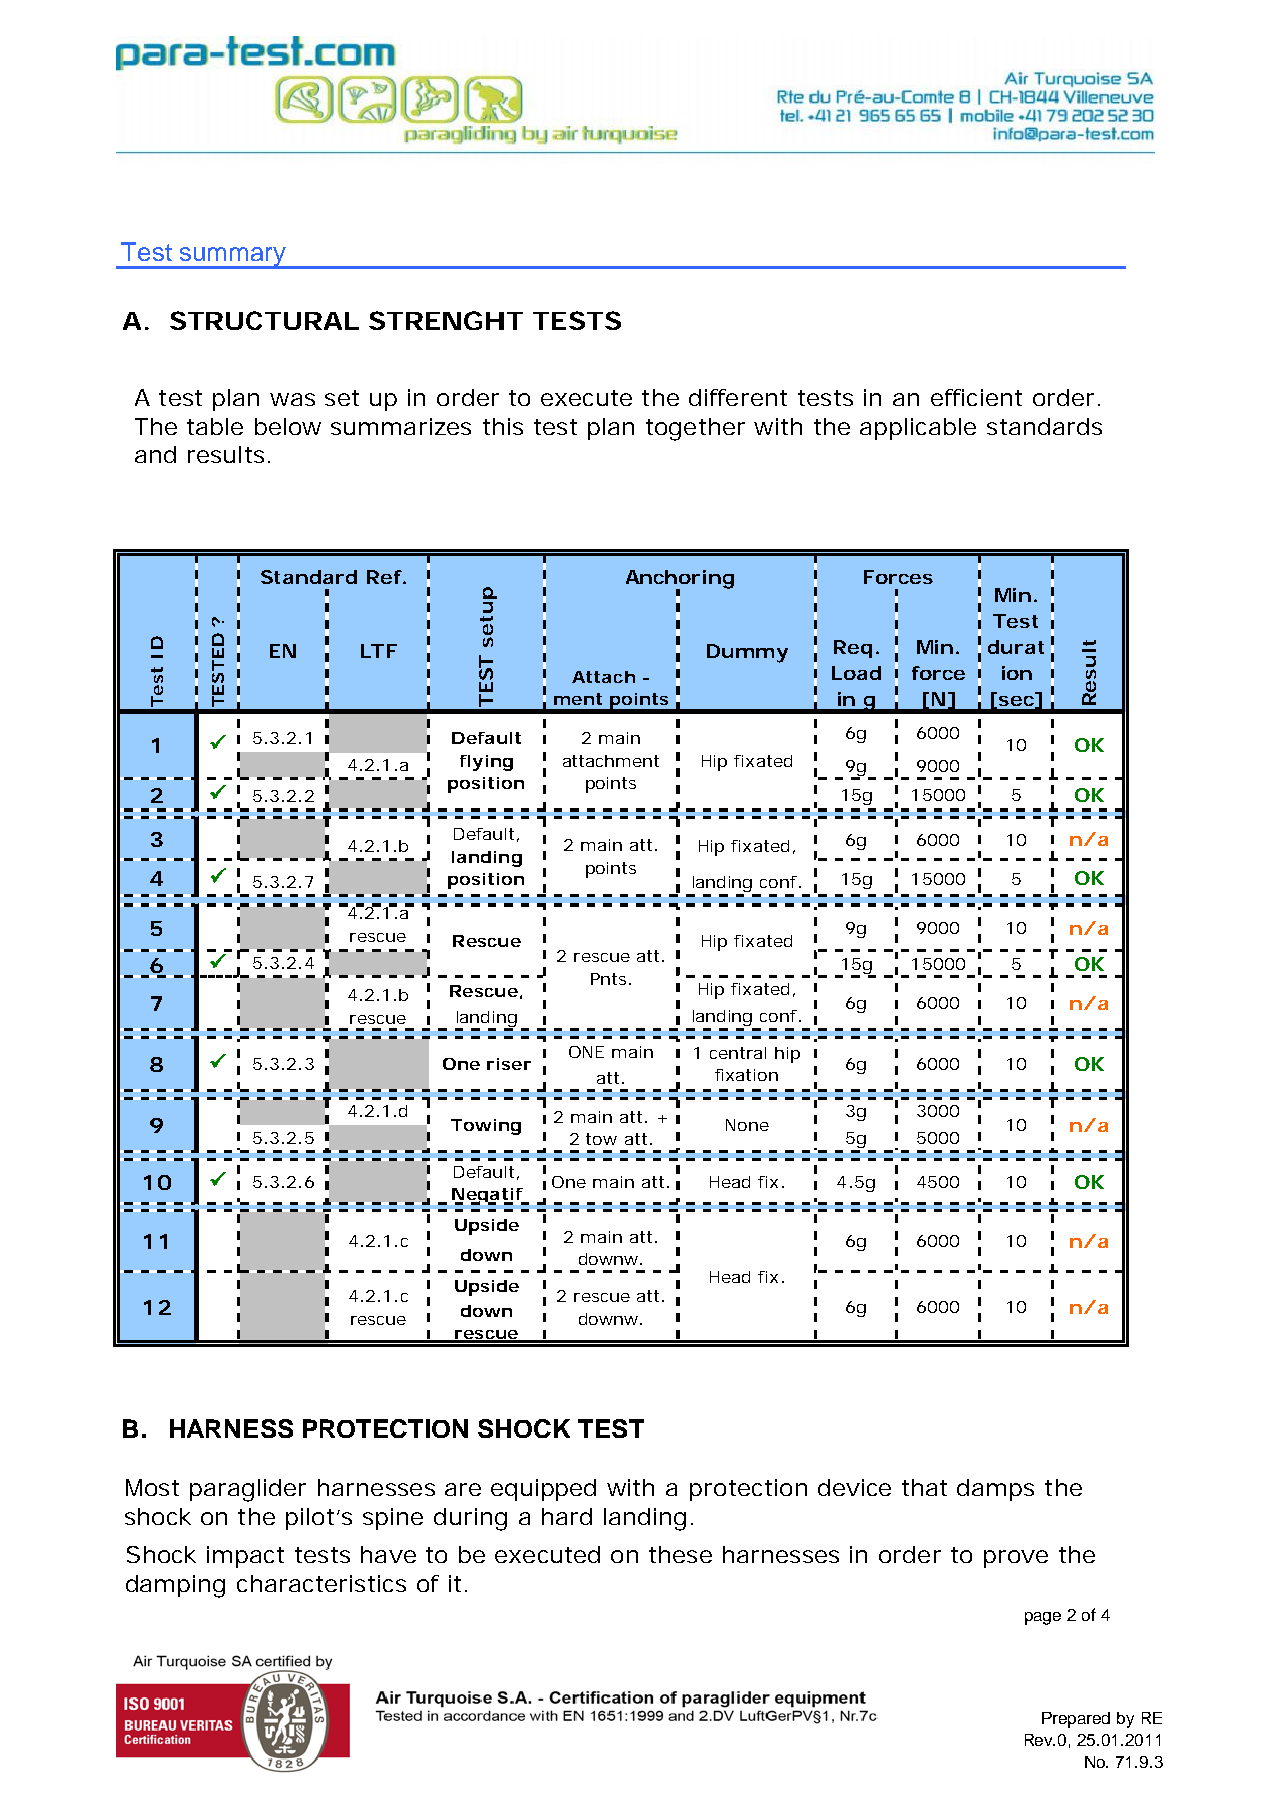 This page has height=1810, width=1280. What do you see at coordinates (321, 1583) in the page?
I see `characteristics` at bounding box center [321, 1583].
